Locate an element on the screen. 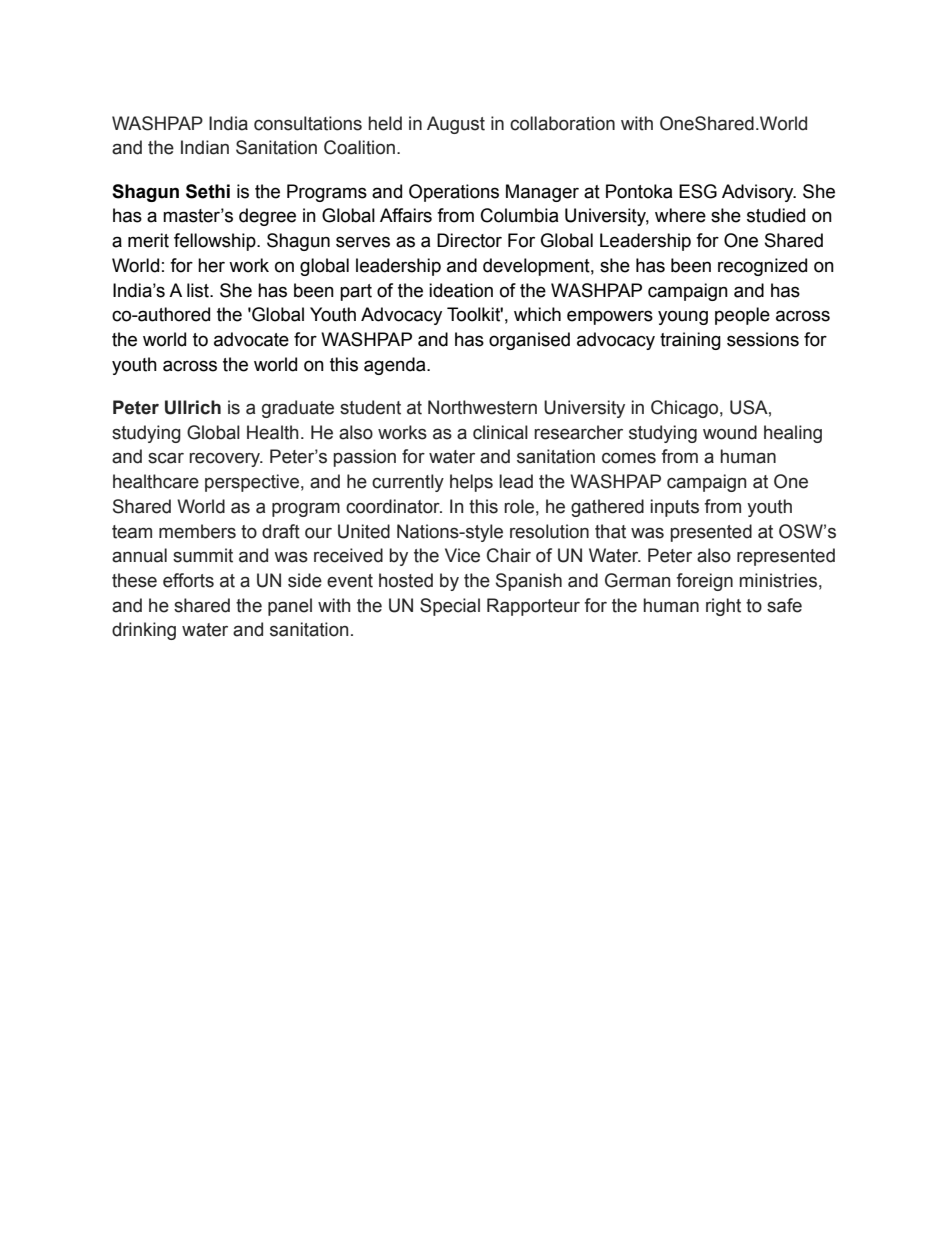 Image resolution: width=952 pixels, height=1233 pixels. perspective is located at coordinates (252, 483).
